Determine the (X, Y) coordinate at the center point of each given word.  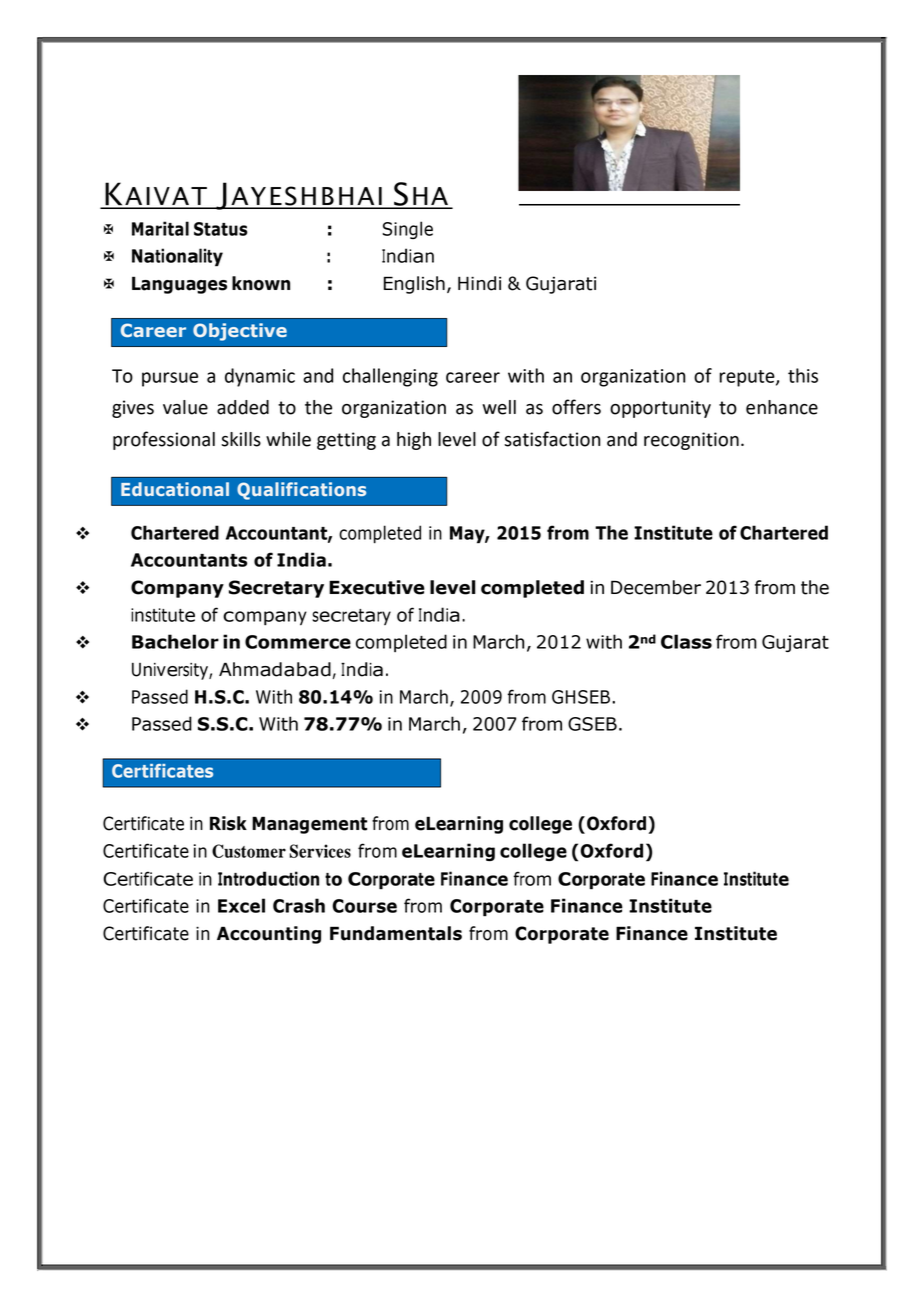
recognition (691, 441)
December (656, 587)
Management (309, 825)
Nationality (177, 257)
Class (686, 641)
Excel (241, 905)
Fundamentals (396, 933)
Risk (228, 823)
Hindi (479, 283)
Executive (377, 587)
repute (748, 378)
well (499, 407)
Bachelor (175, 641)
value (185, 407)
